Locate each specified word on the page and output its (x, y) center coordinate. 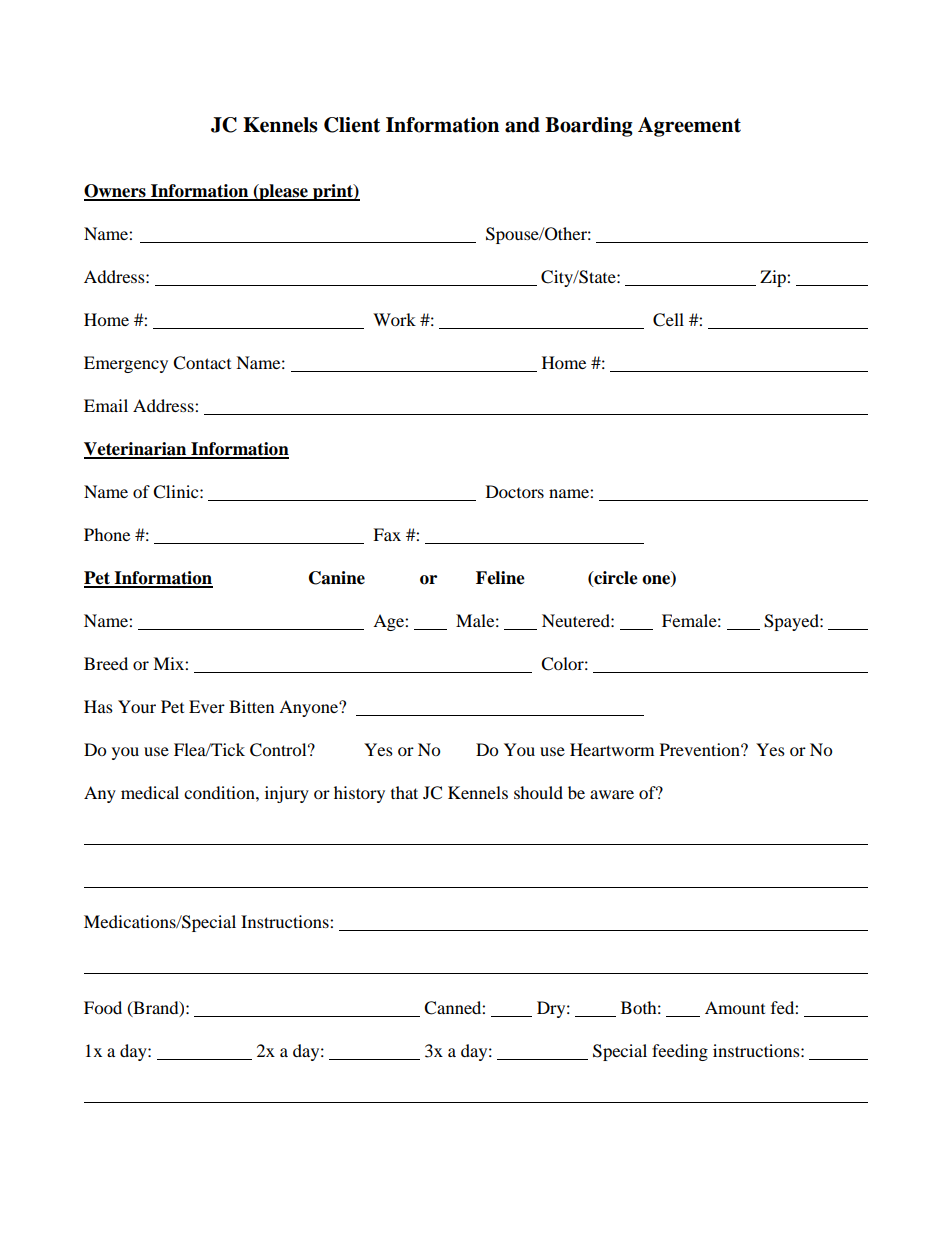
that (404, 792)
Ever (207, 706)
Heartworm (612, 749)
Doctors (515, 491)
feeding (680, 1052)
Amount (735, 1007)
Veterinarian (136, 450)
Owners (116, 192)
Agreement (689, 127)
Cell (668, 320)
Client (352, 125)
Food (103, 1007)
